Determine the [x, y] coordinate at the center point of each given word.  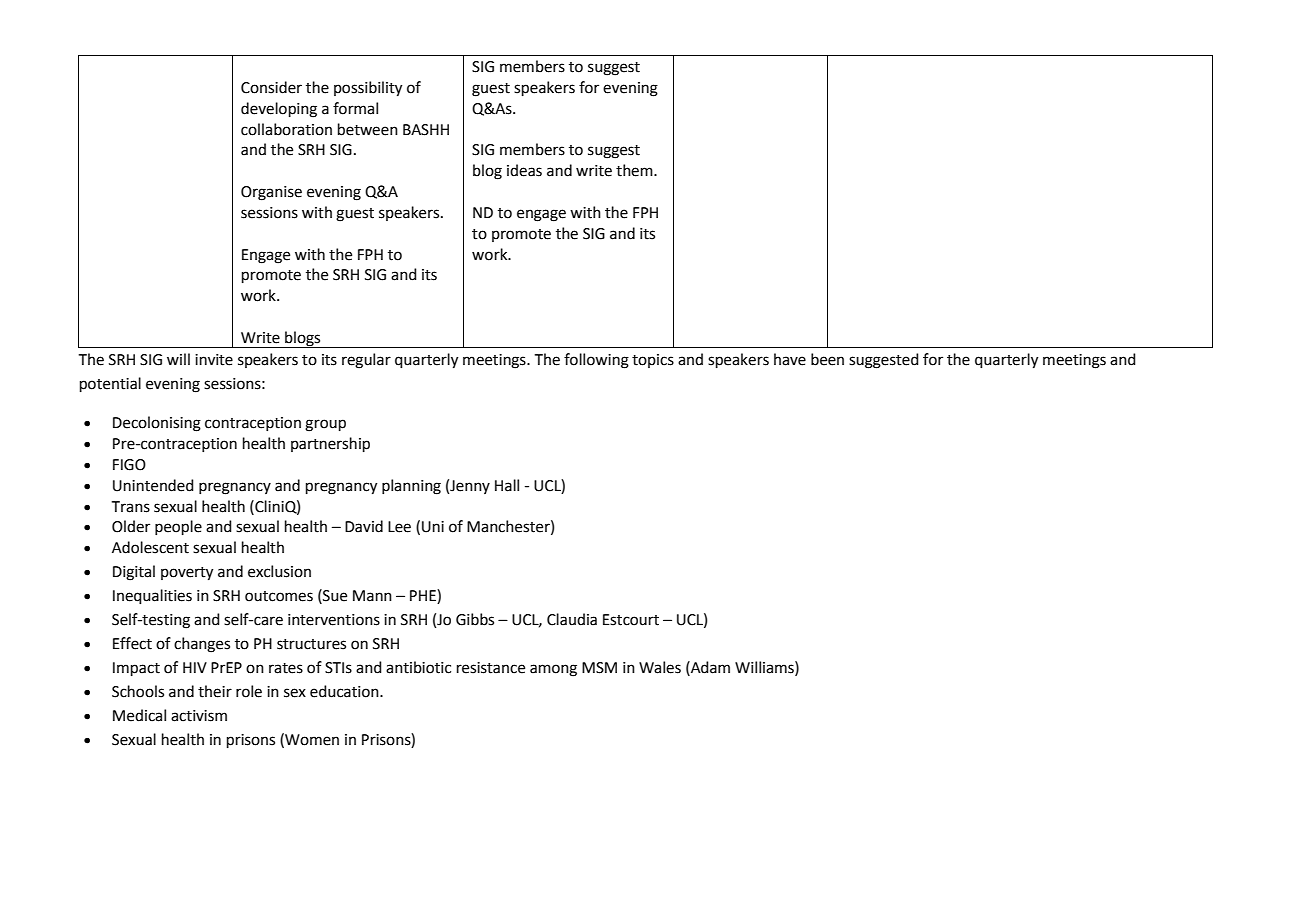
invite [214, 360]
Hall [507, 485]
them [635, 170]
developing [279, 110]
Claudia [572, 619]
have [790, 359]
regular [366, 361]
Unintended [153, 485]
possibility [368, 89]
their [215, 691]
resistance [491, 668]
